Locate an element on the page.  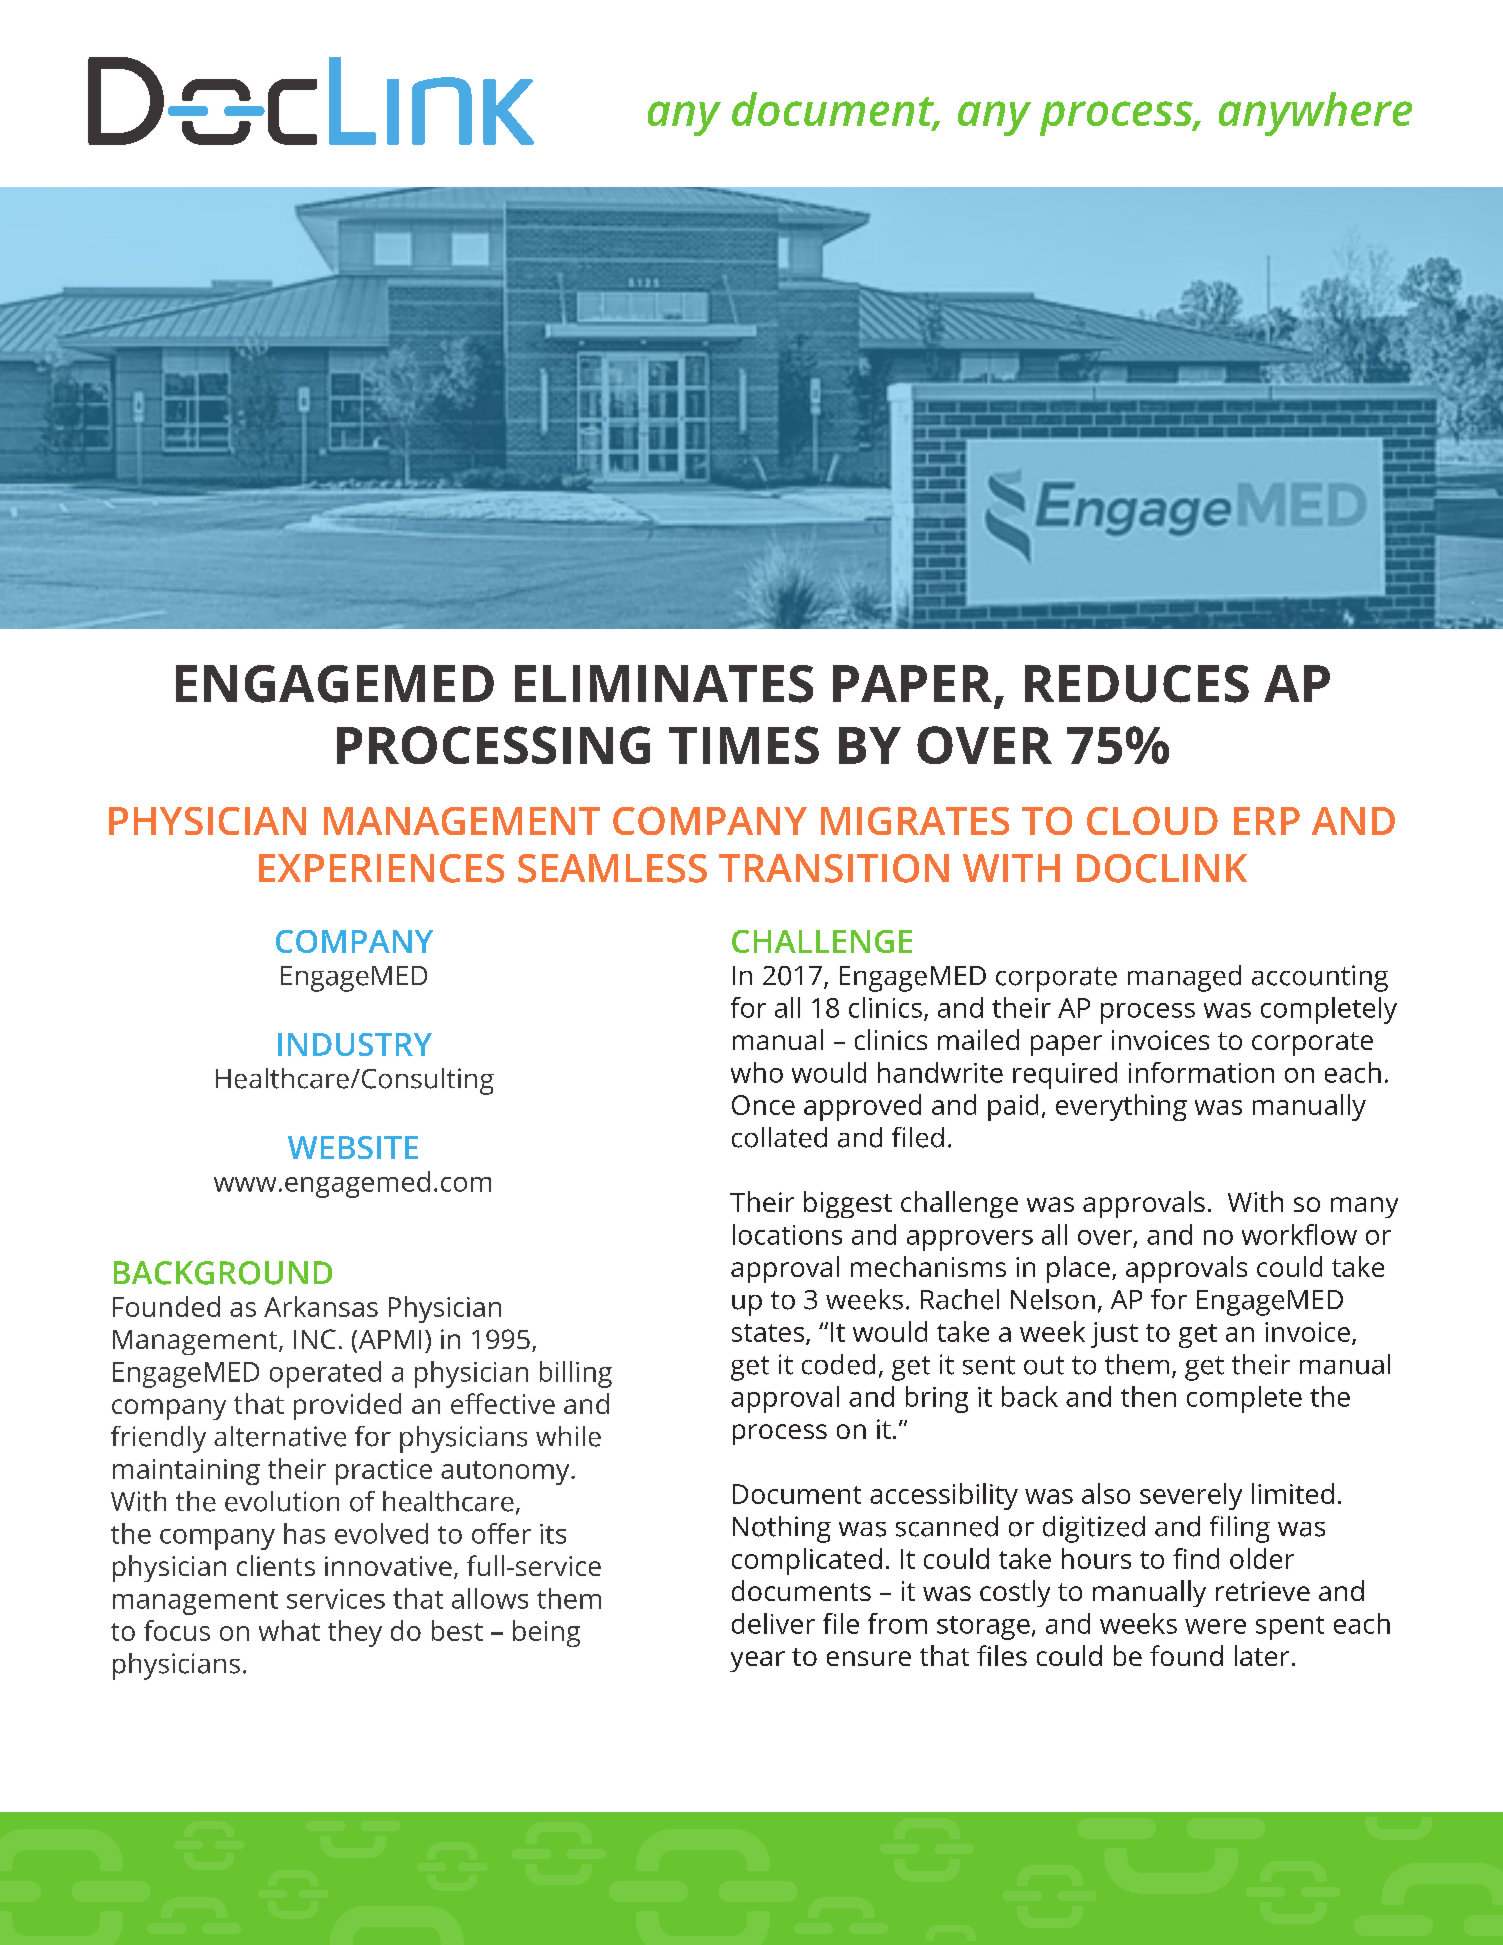
TRANSITION is located at coordinates (834, 868).
